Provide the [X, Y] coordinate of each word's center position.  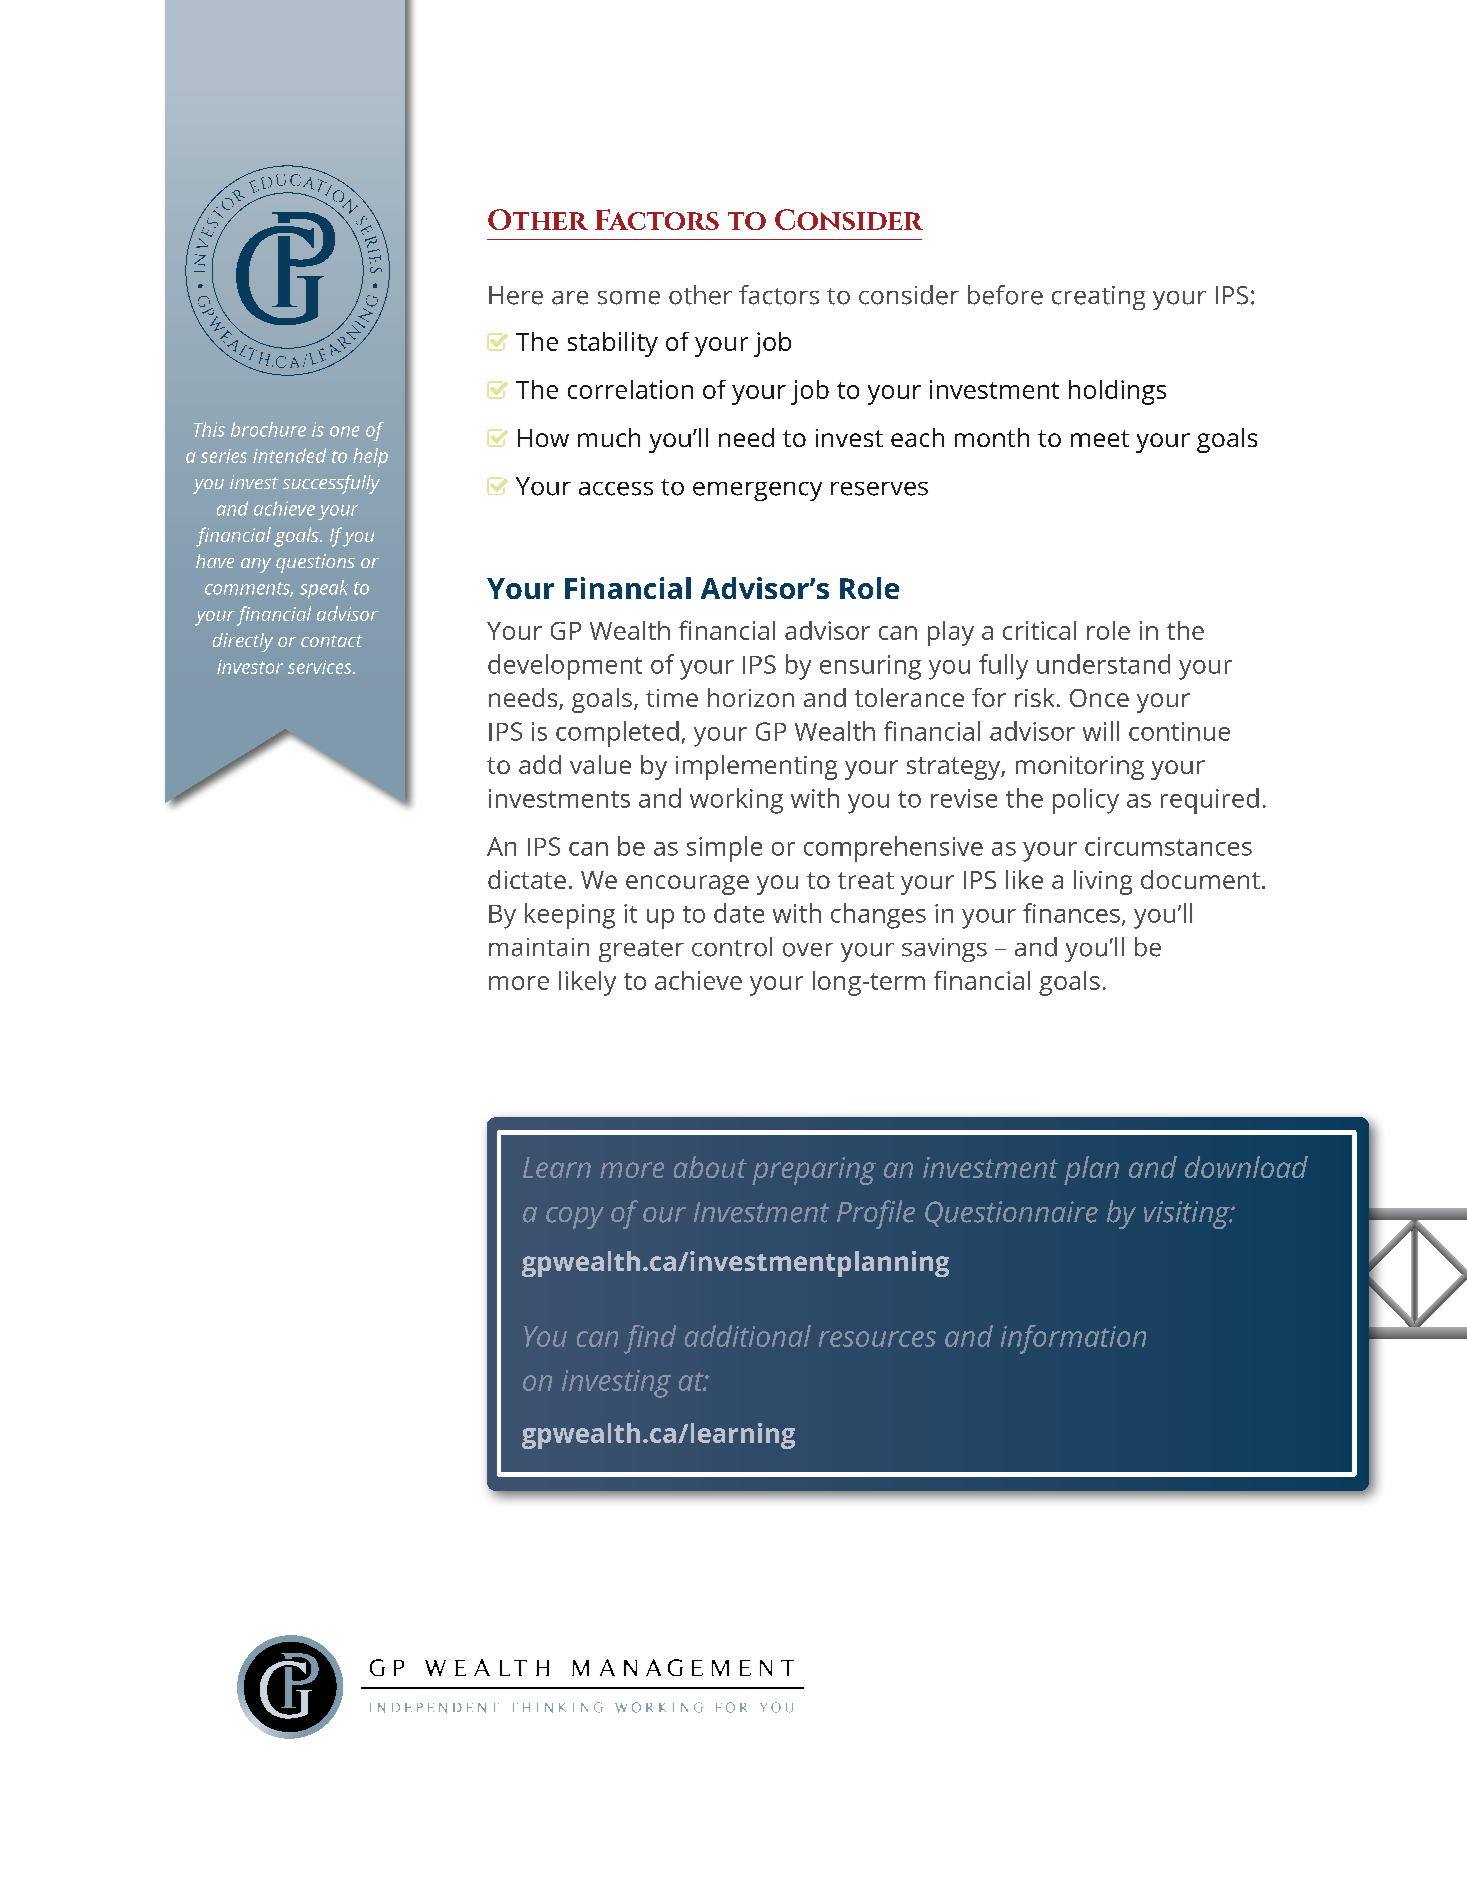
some [629, 298]
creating [1098, 298]
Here [516, 295]
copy [575, 1218]
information [1073, 1339]
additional [748, 1336]
